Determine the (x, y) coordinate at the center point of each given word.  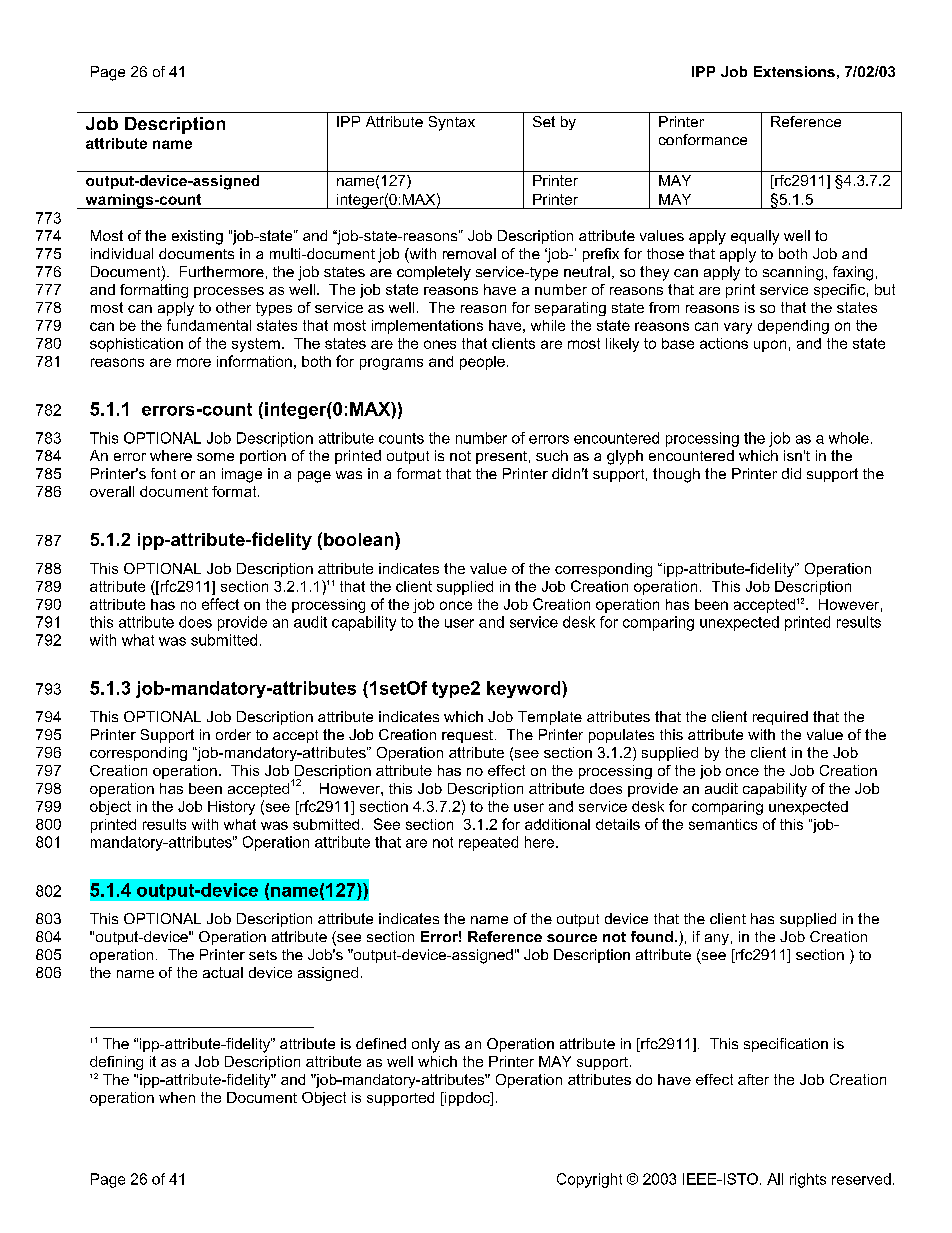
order (233, 734)
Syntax (452, 123)
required (780, 718)
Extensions (794, 71)
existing (197, 237)
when (177, 1097)
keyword (525, 689)
